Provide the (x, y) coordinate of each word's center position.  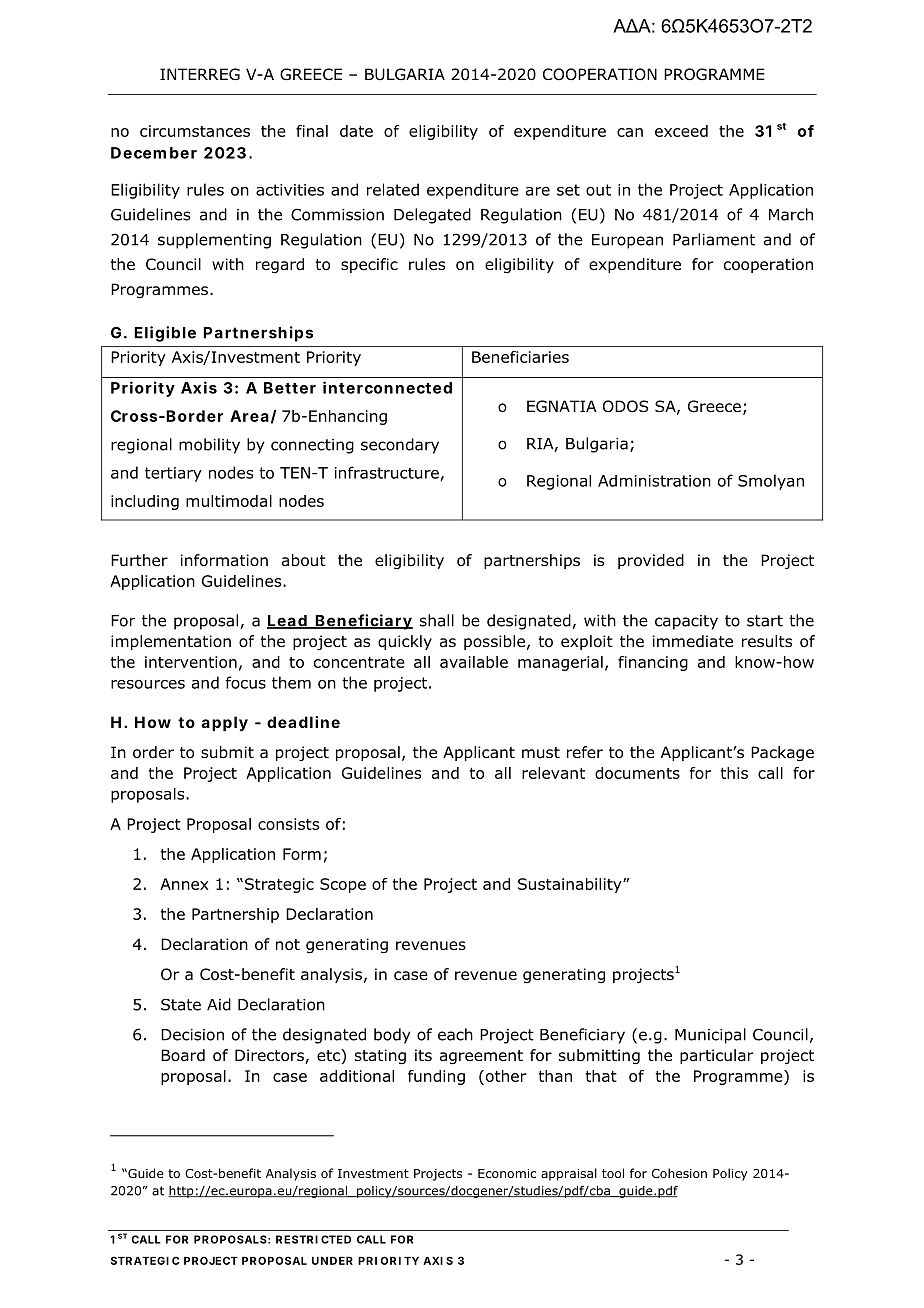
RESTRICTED (313, 1239)
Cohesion (679, 1173)
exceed (681, 131)
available (474, 662)
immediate (693, 641)
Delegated (432, 216)
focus (245, 682)
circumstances (195, 131)
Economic (507, 1173)
